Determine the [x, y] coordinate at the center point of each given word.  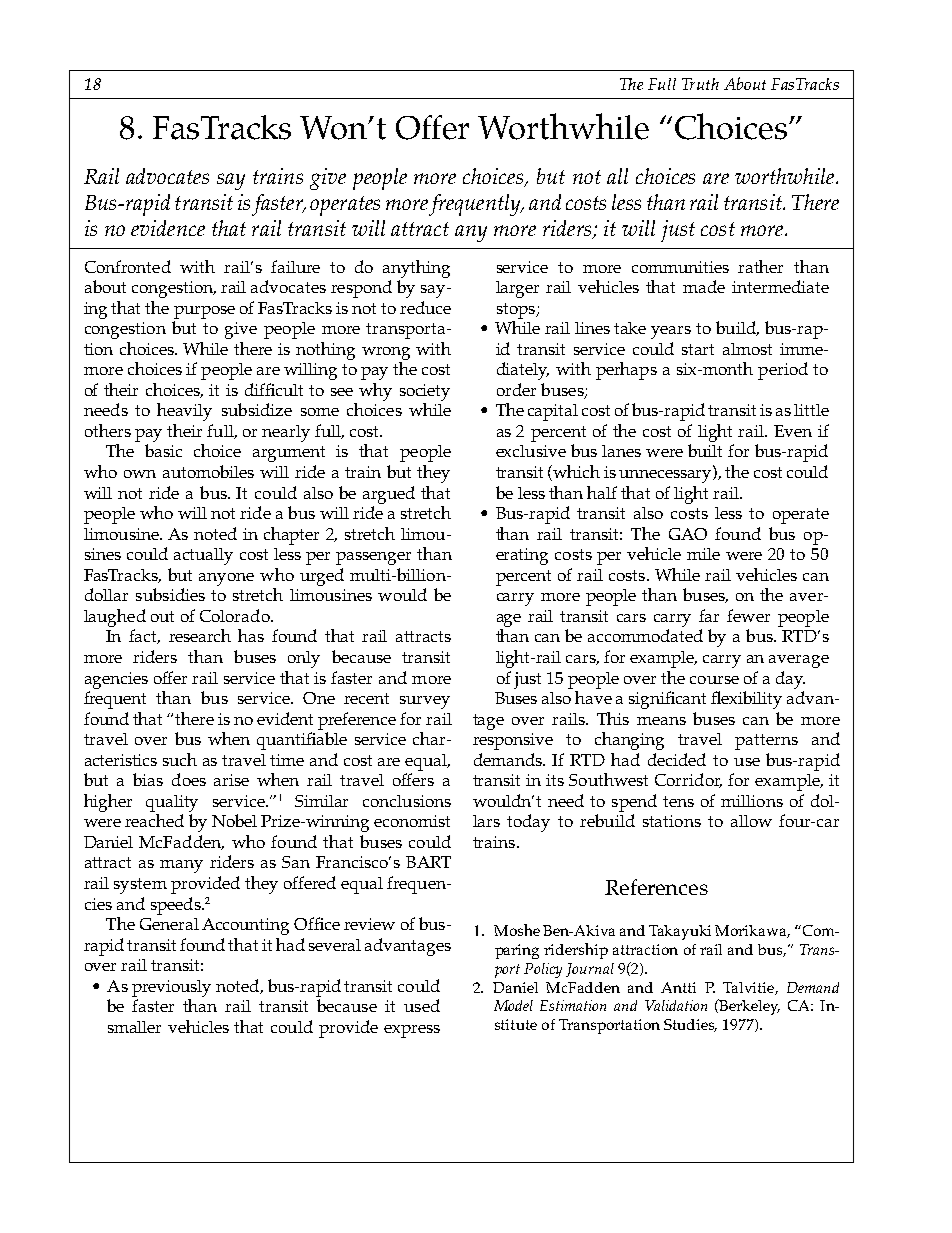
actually [203, 556]
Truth [700, 84]
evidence [168, 228]
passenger [373, 558]
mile [703, 554]
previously [171, 988]
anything [416, 269]
